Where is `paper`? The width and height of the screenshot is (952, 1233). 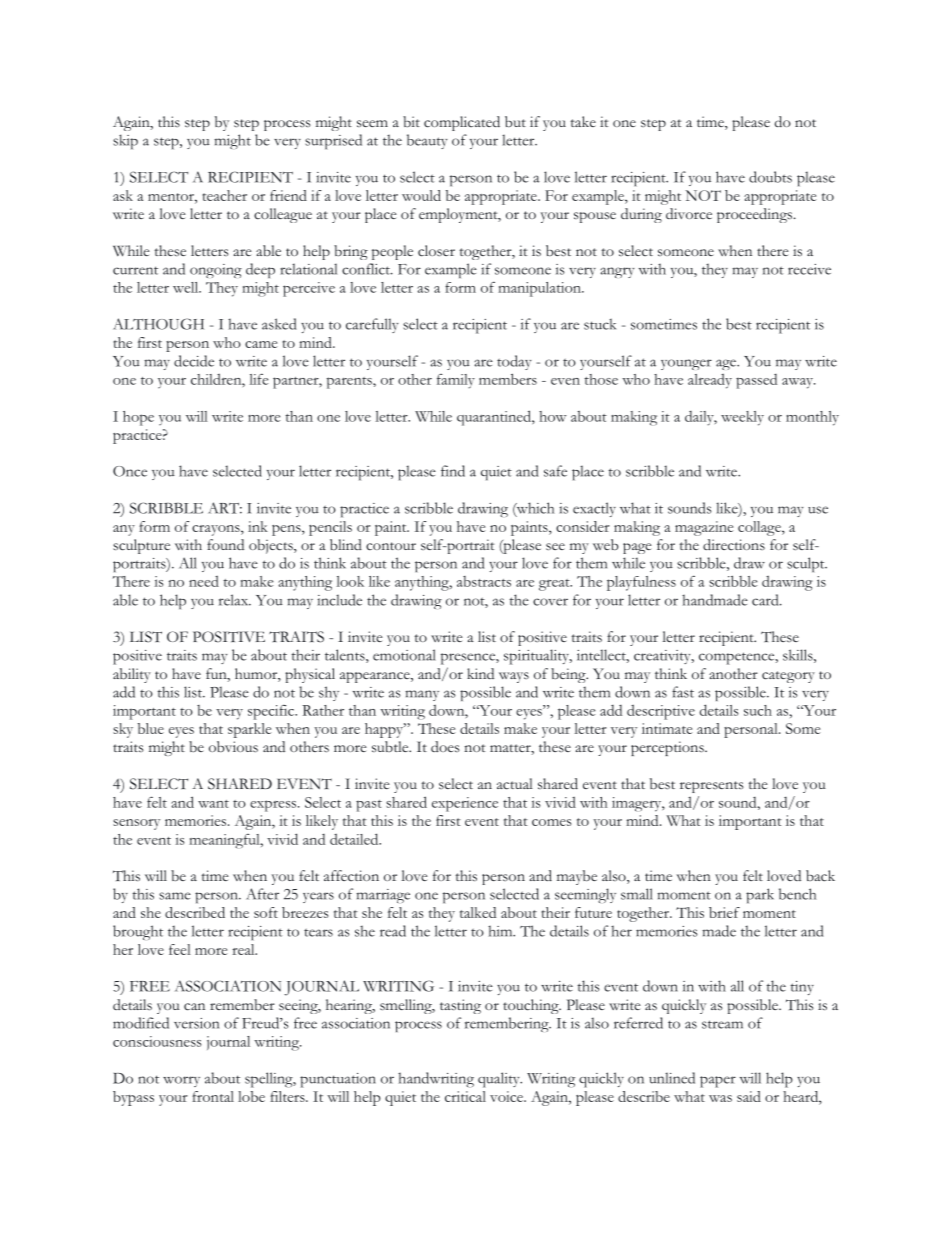 paper is located at coordinates (718, 1082).
